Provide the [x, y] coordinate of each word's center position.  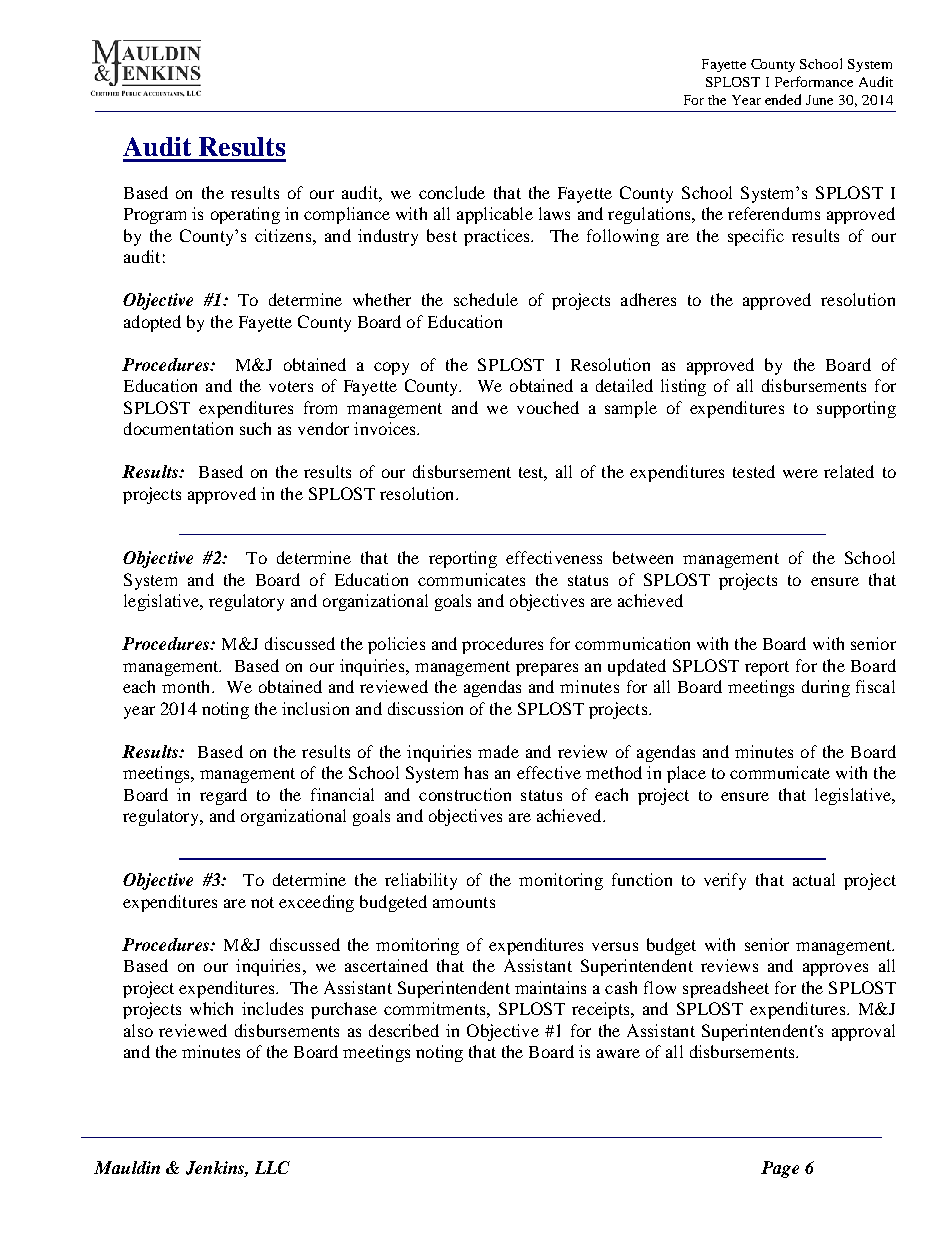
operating [245, 215]
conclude [452, 192]
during [826, 688]
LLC [272, 1167]
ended [783, 99]
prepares [547, 669]
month [187, 686]
